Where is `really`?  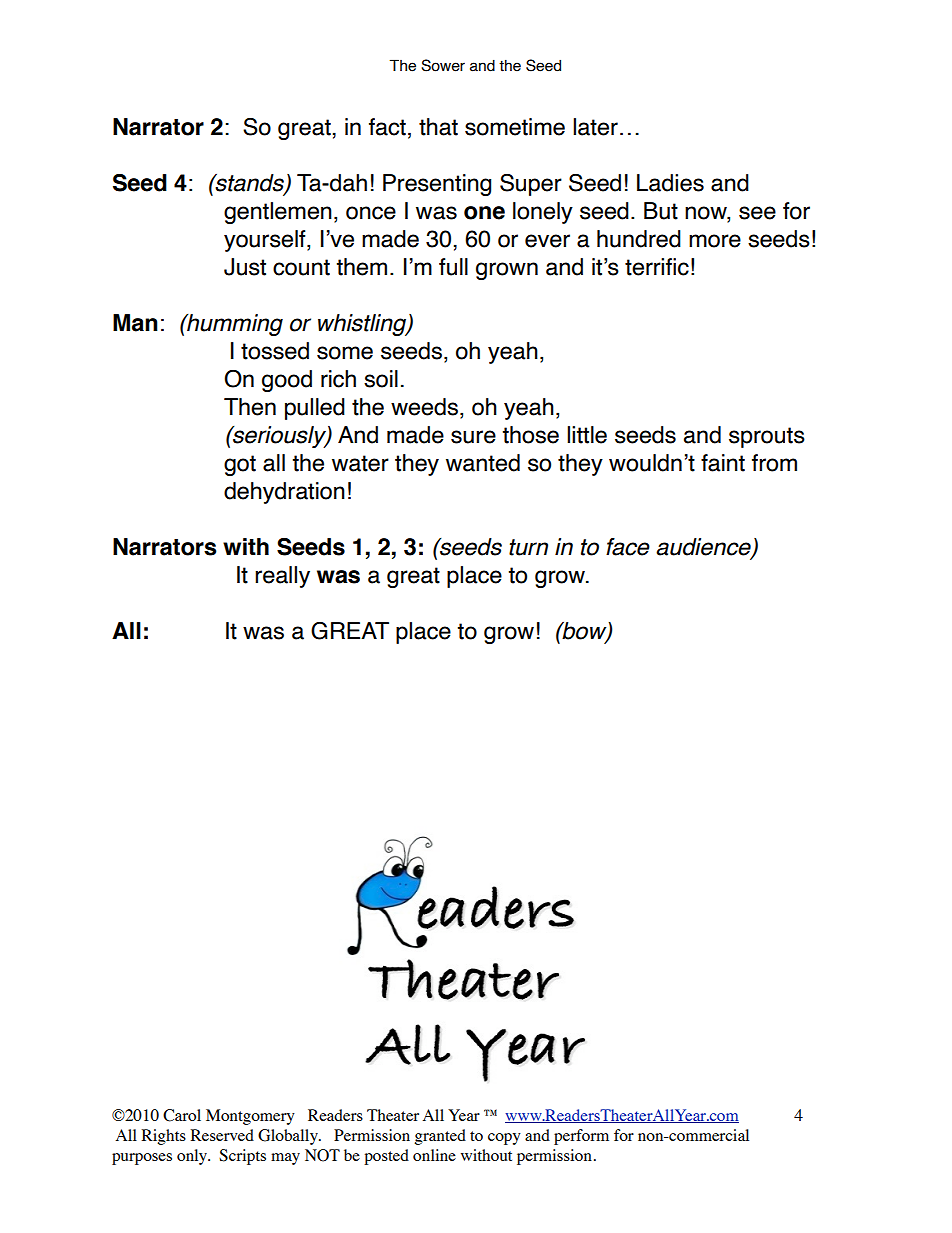 really is located at coordinates (282, 577).
